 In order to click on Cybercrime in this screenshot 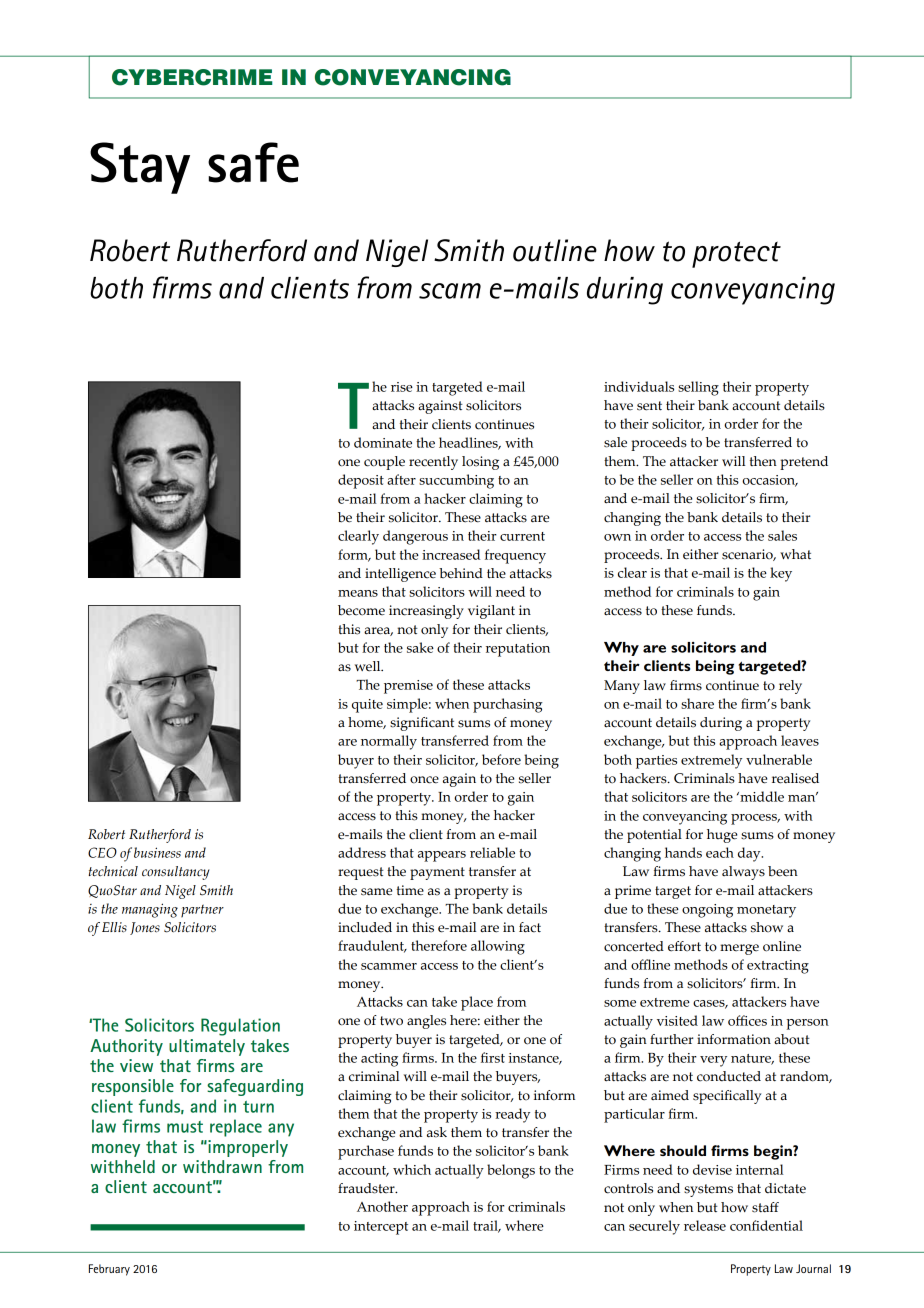, I will do `click(192, 77)`.
